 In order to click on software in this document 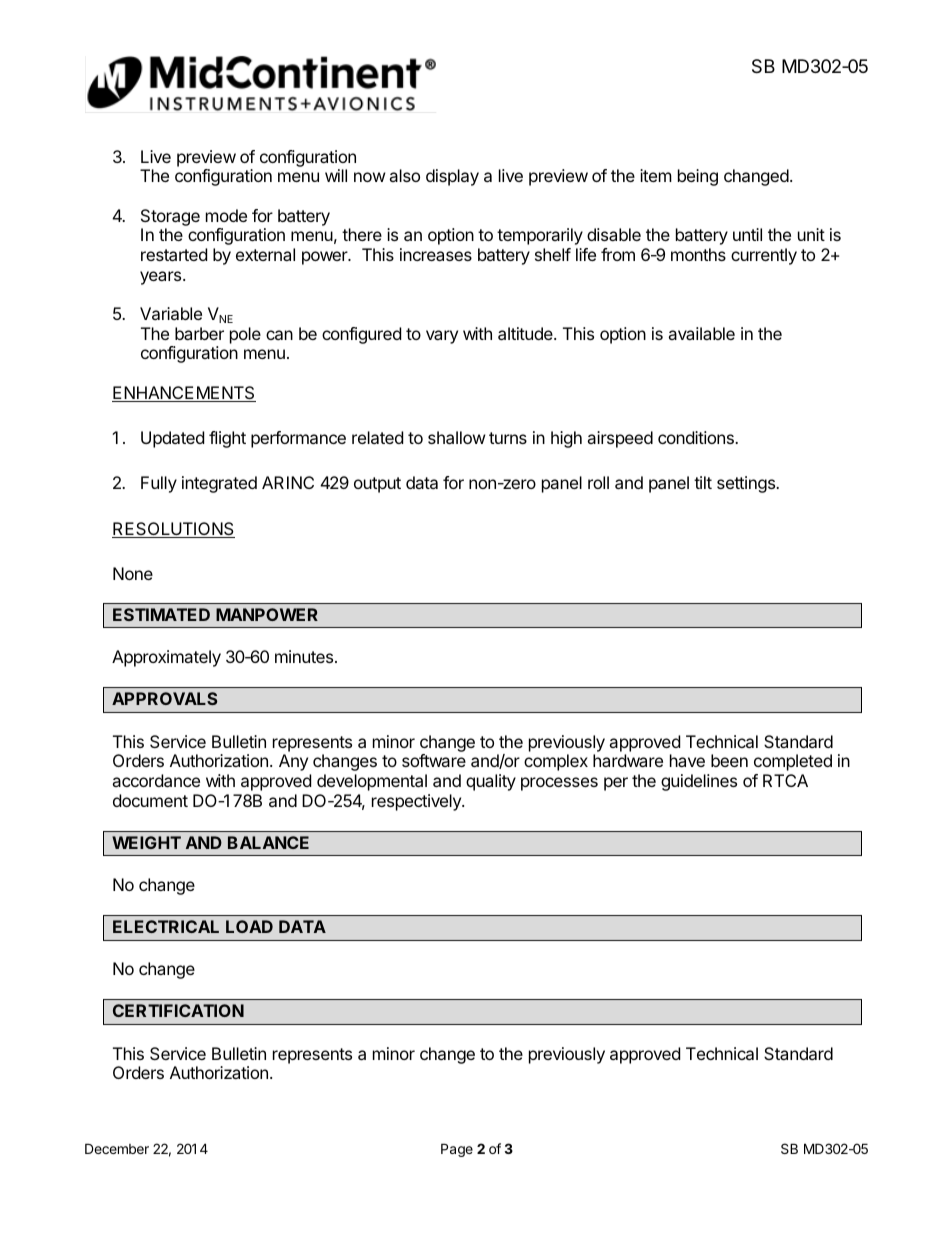, I will do `click(434, 760)`.
